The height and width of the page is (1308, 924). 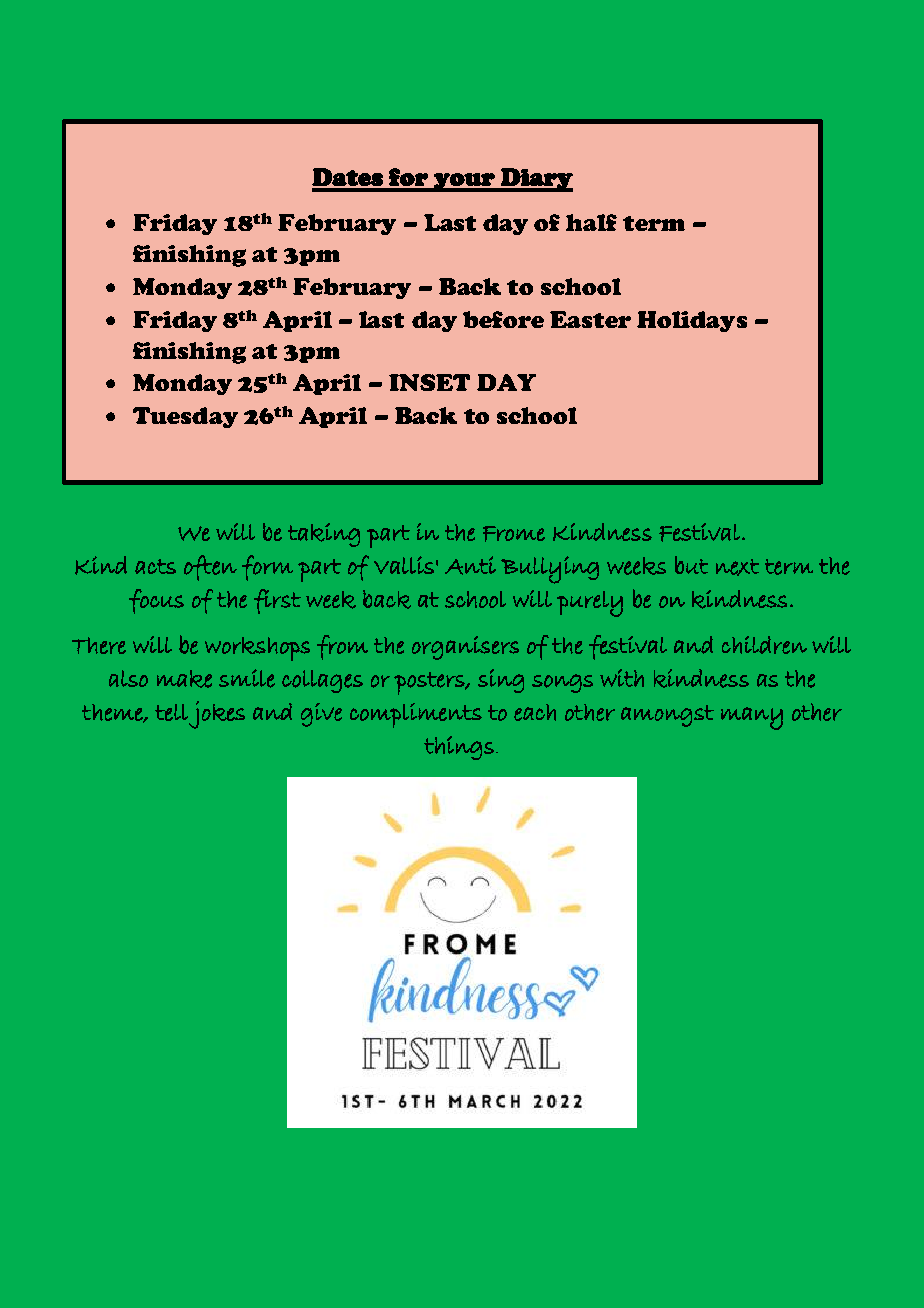 I want to click on tell, so click(x=171, y=712).
